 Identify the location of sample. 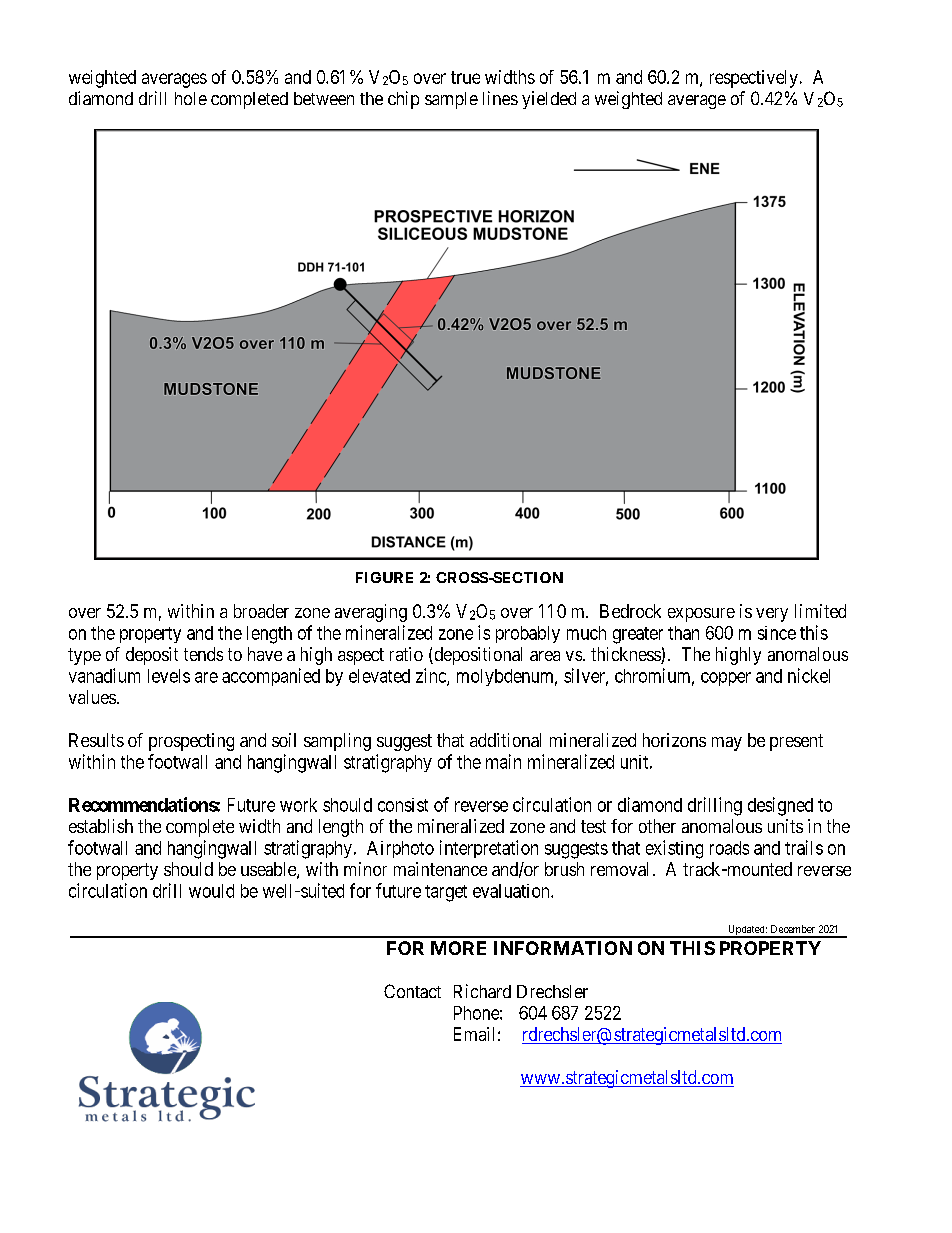
(451, 100).
